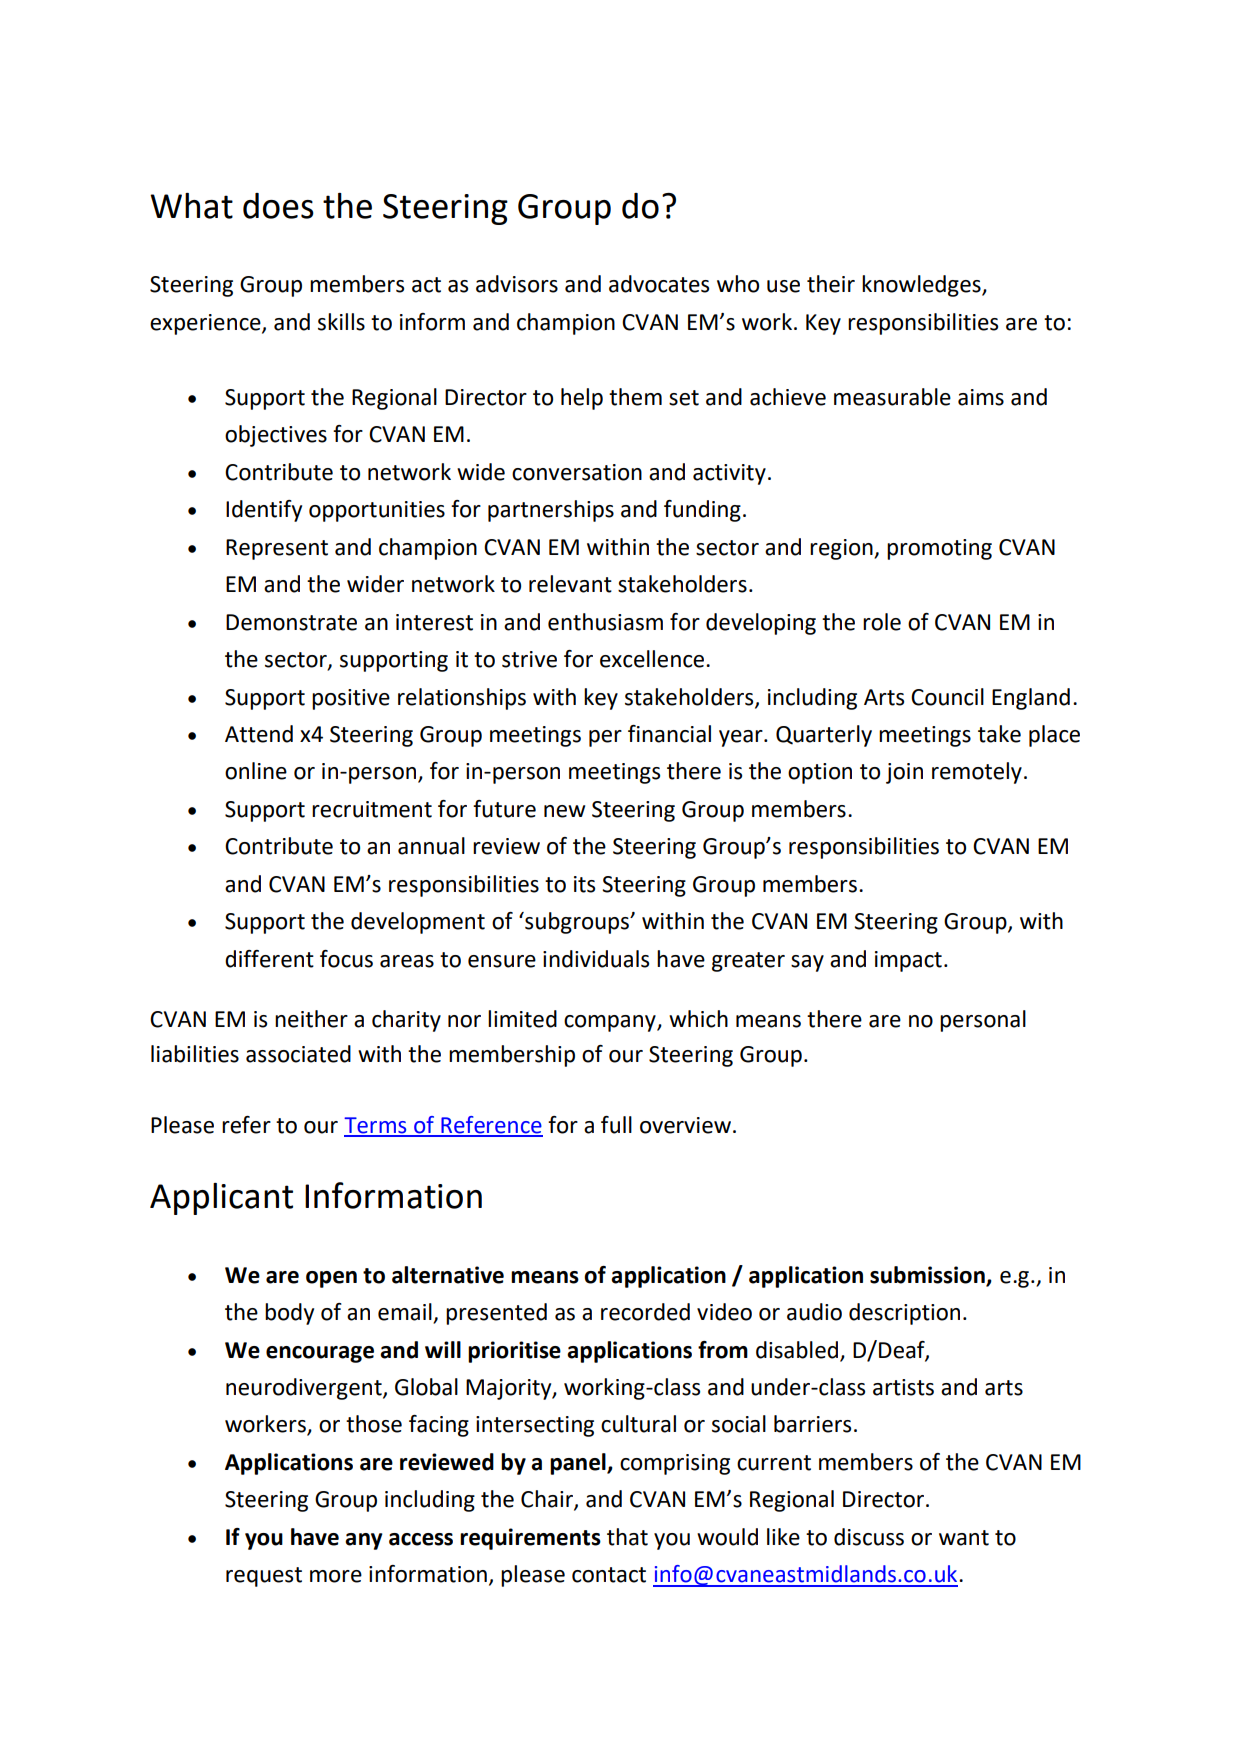 The width and height of the screenshot is (1238, 1752). Describe the element at coordinates (939, 549) in the screenshot. I see `promoting` at that location.
